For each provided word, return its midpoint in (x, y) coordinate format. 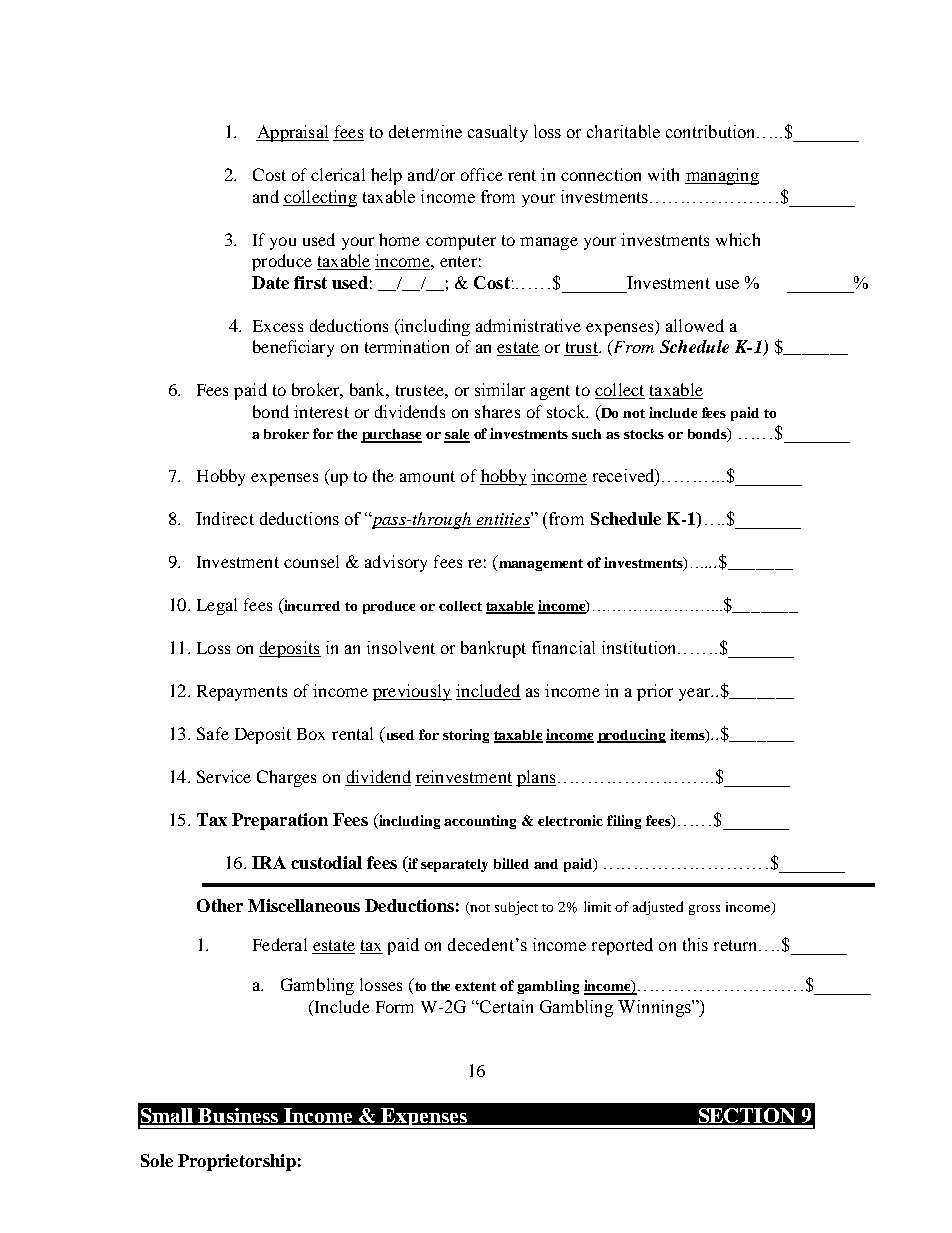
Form (394, 1007)
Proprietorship (237, 1162)
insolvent (401, 647)
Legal (217, 606)
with (663, 174)
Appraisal (292, 133)
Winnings (655, 1008)
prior (655, 692)
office (482, 174)
